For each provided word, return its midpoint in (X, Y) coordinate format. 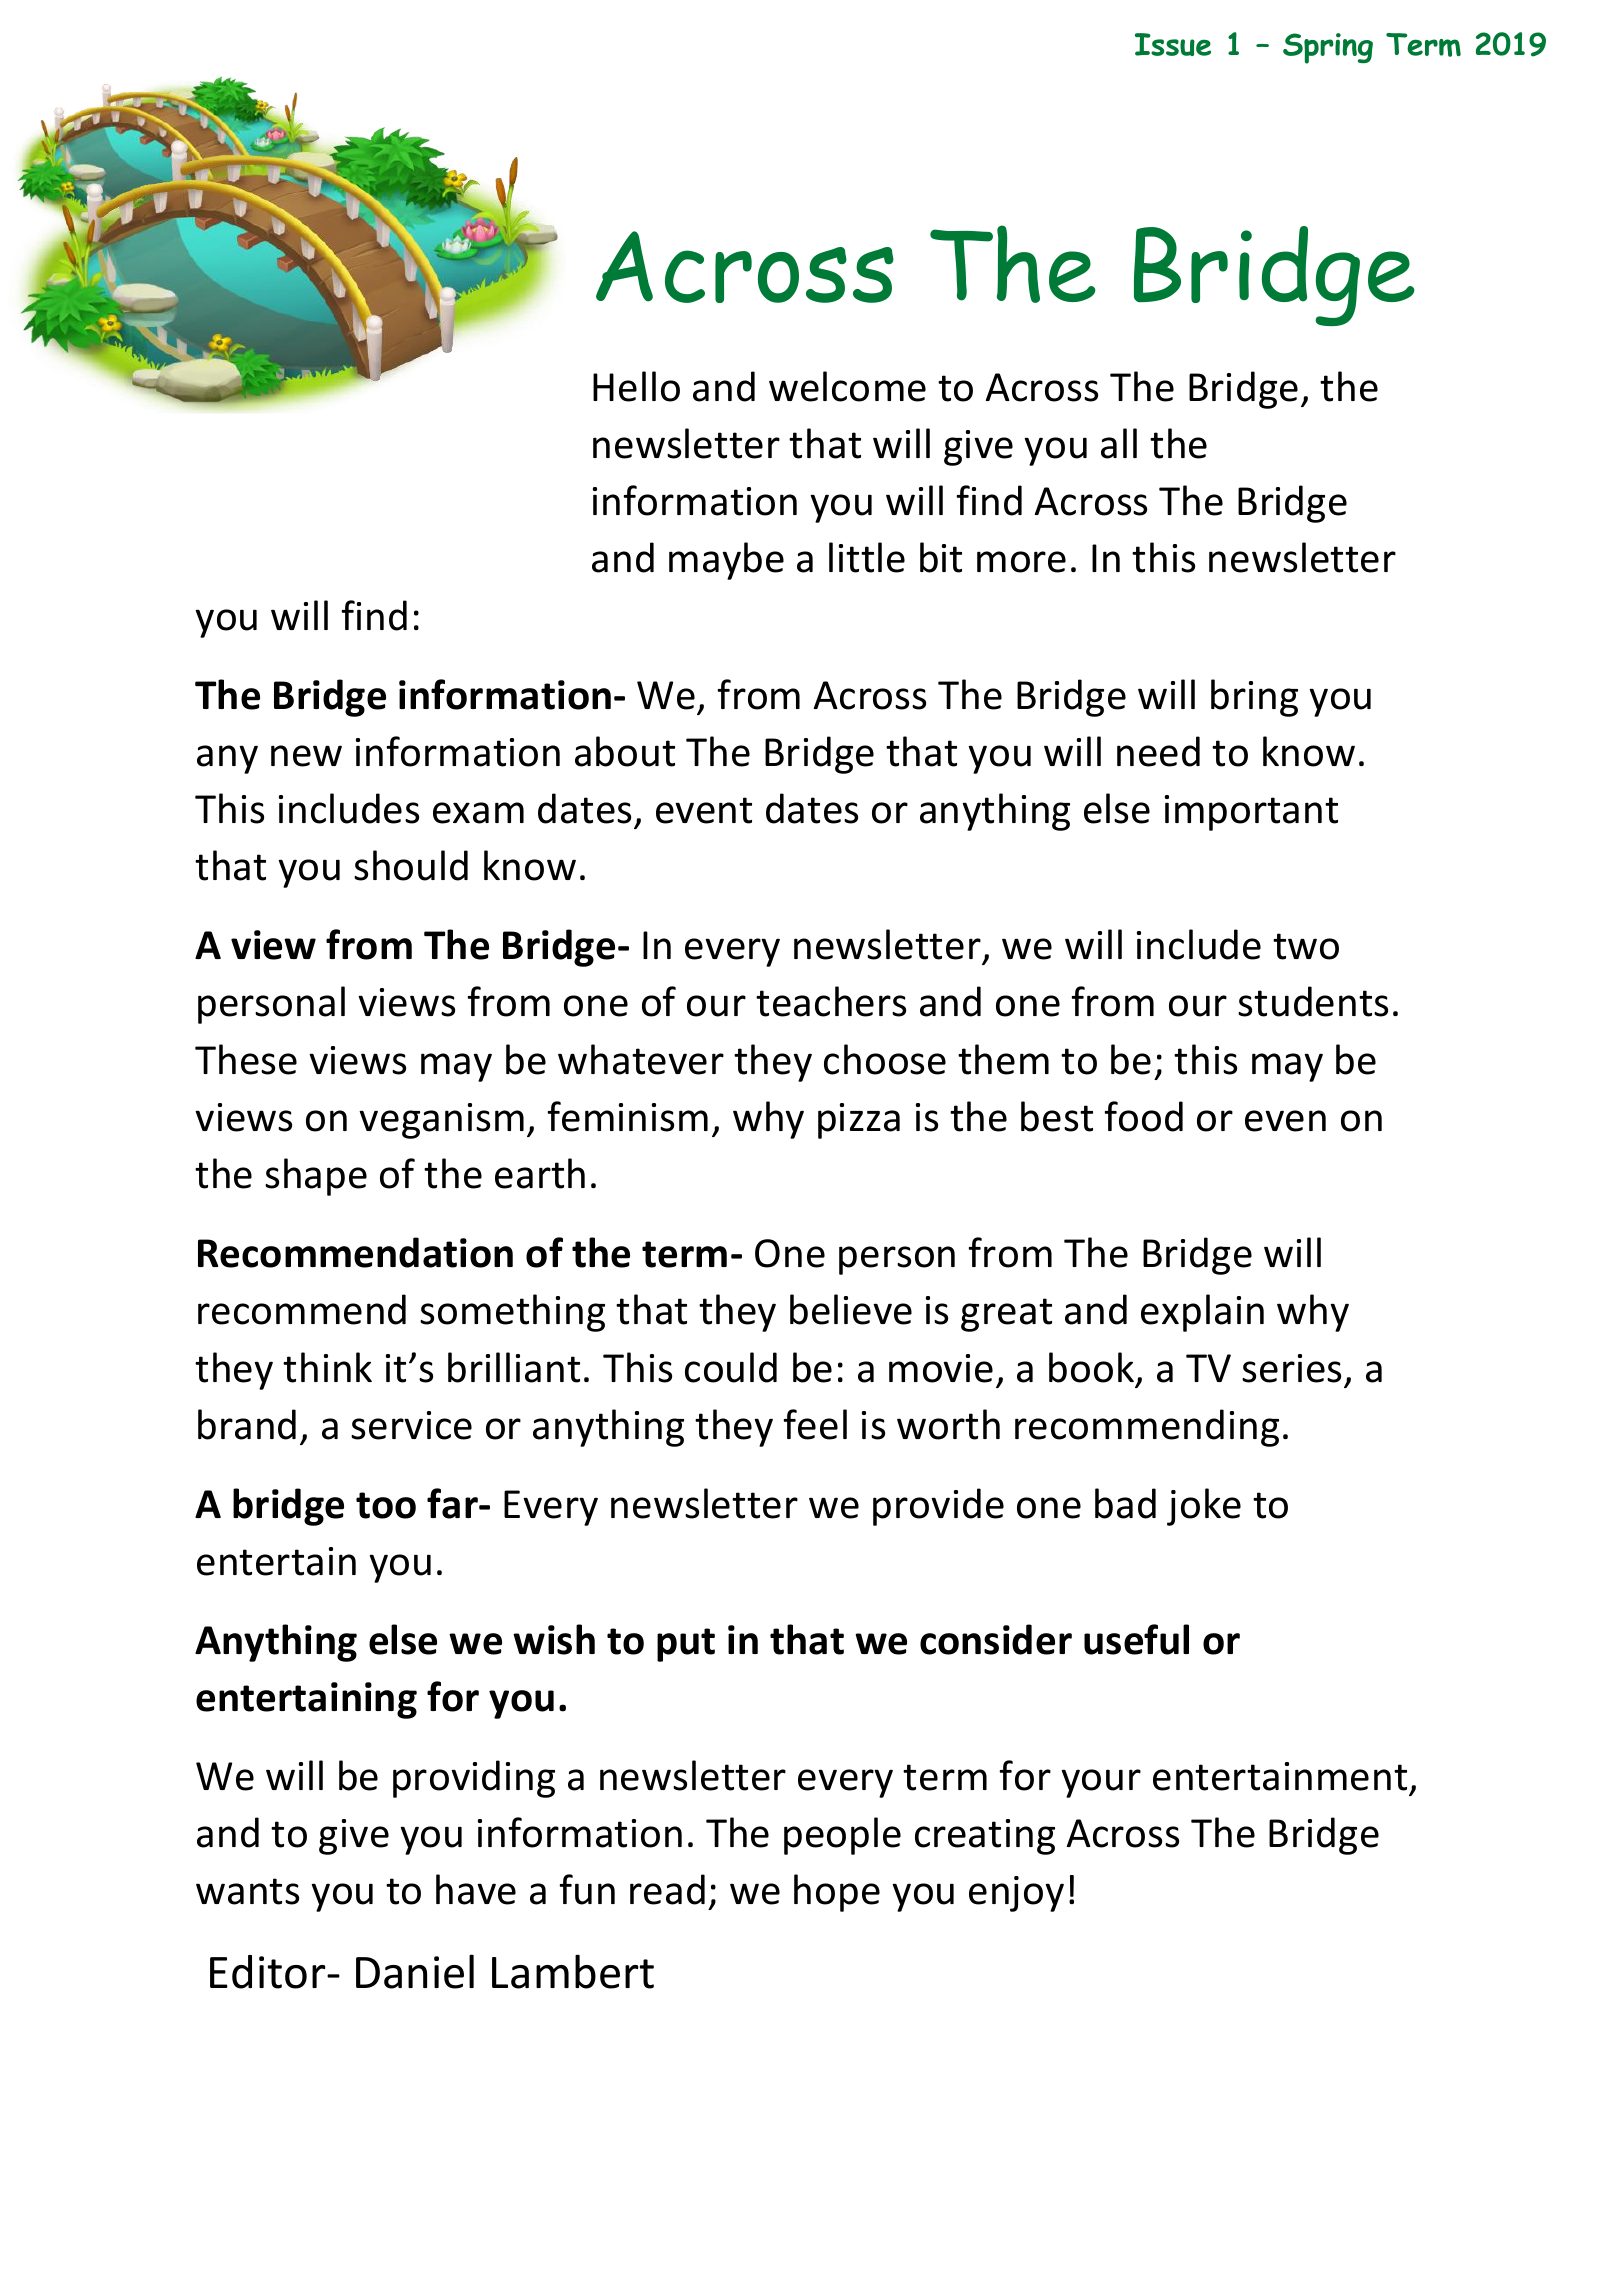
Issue (1173, 44)
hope (837, 1893)
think (327, 1367)
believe (851, 1309)
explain (1202, 1313)
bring (1254, 698)
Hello (636, 386)
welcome (847, 386)
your (1101, 1783)
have (476, 1889)
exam (478, 813)
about (625, 751)
